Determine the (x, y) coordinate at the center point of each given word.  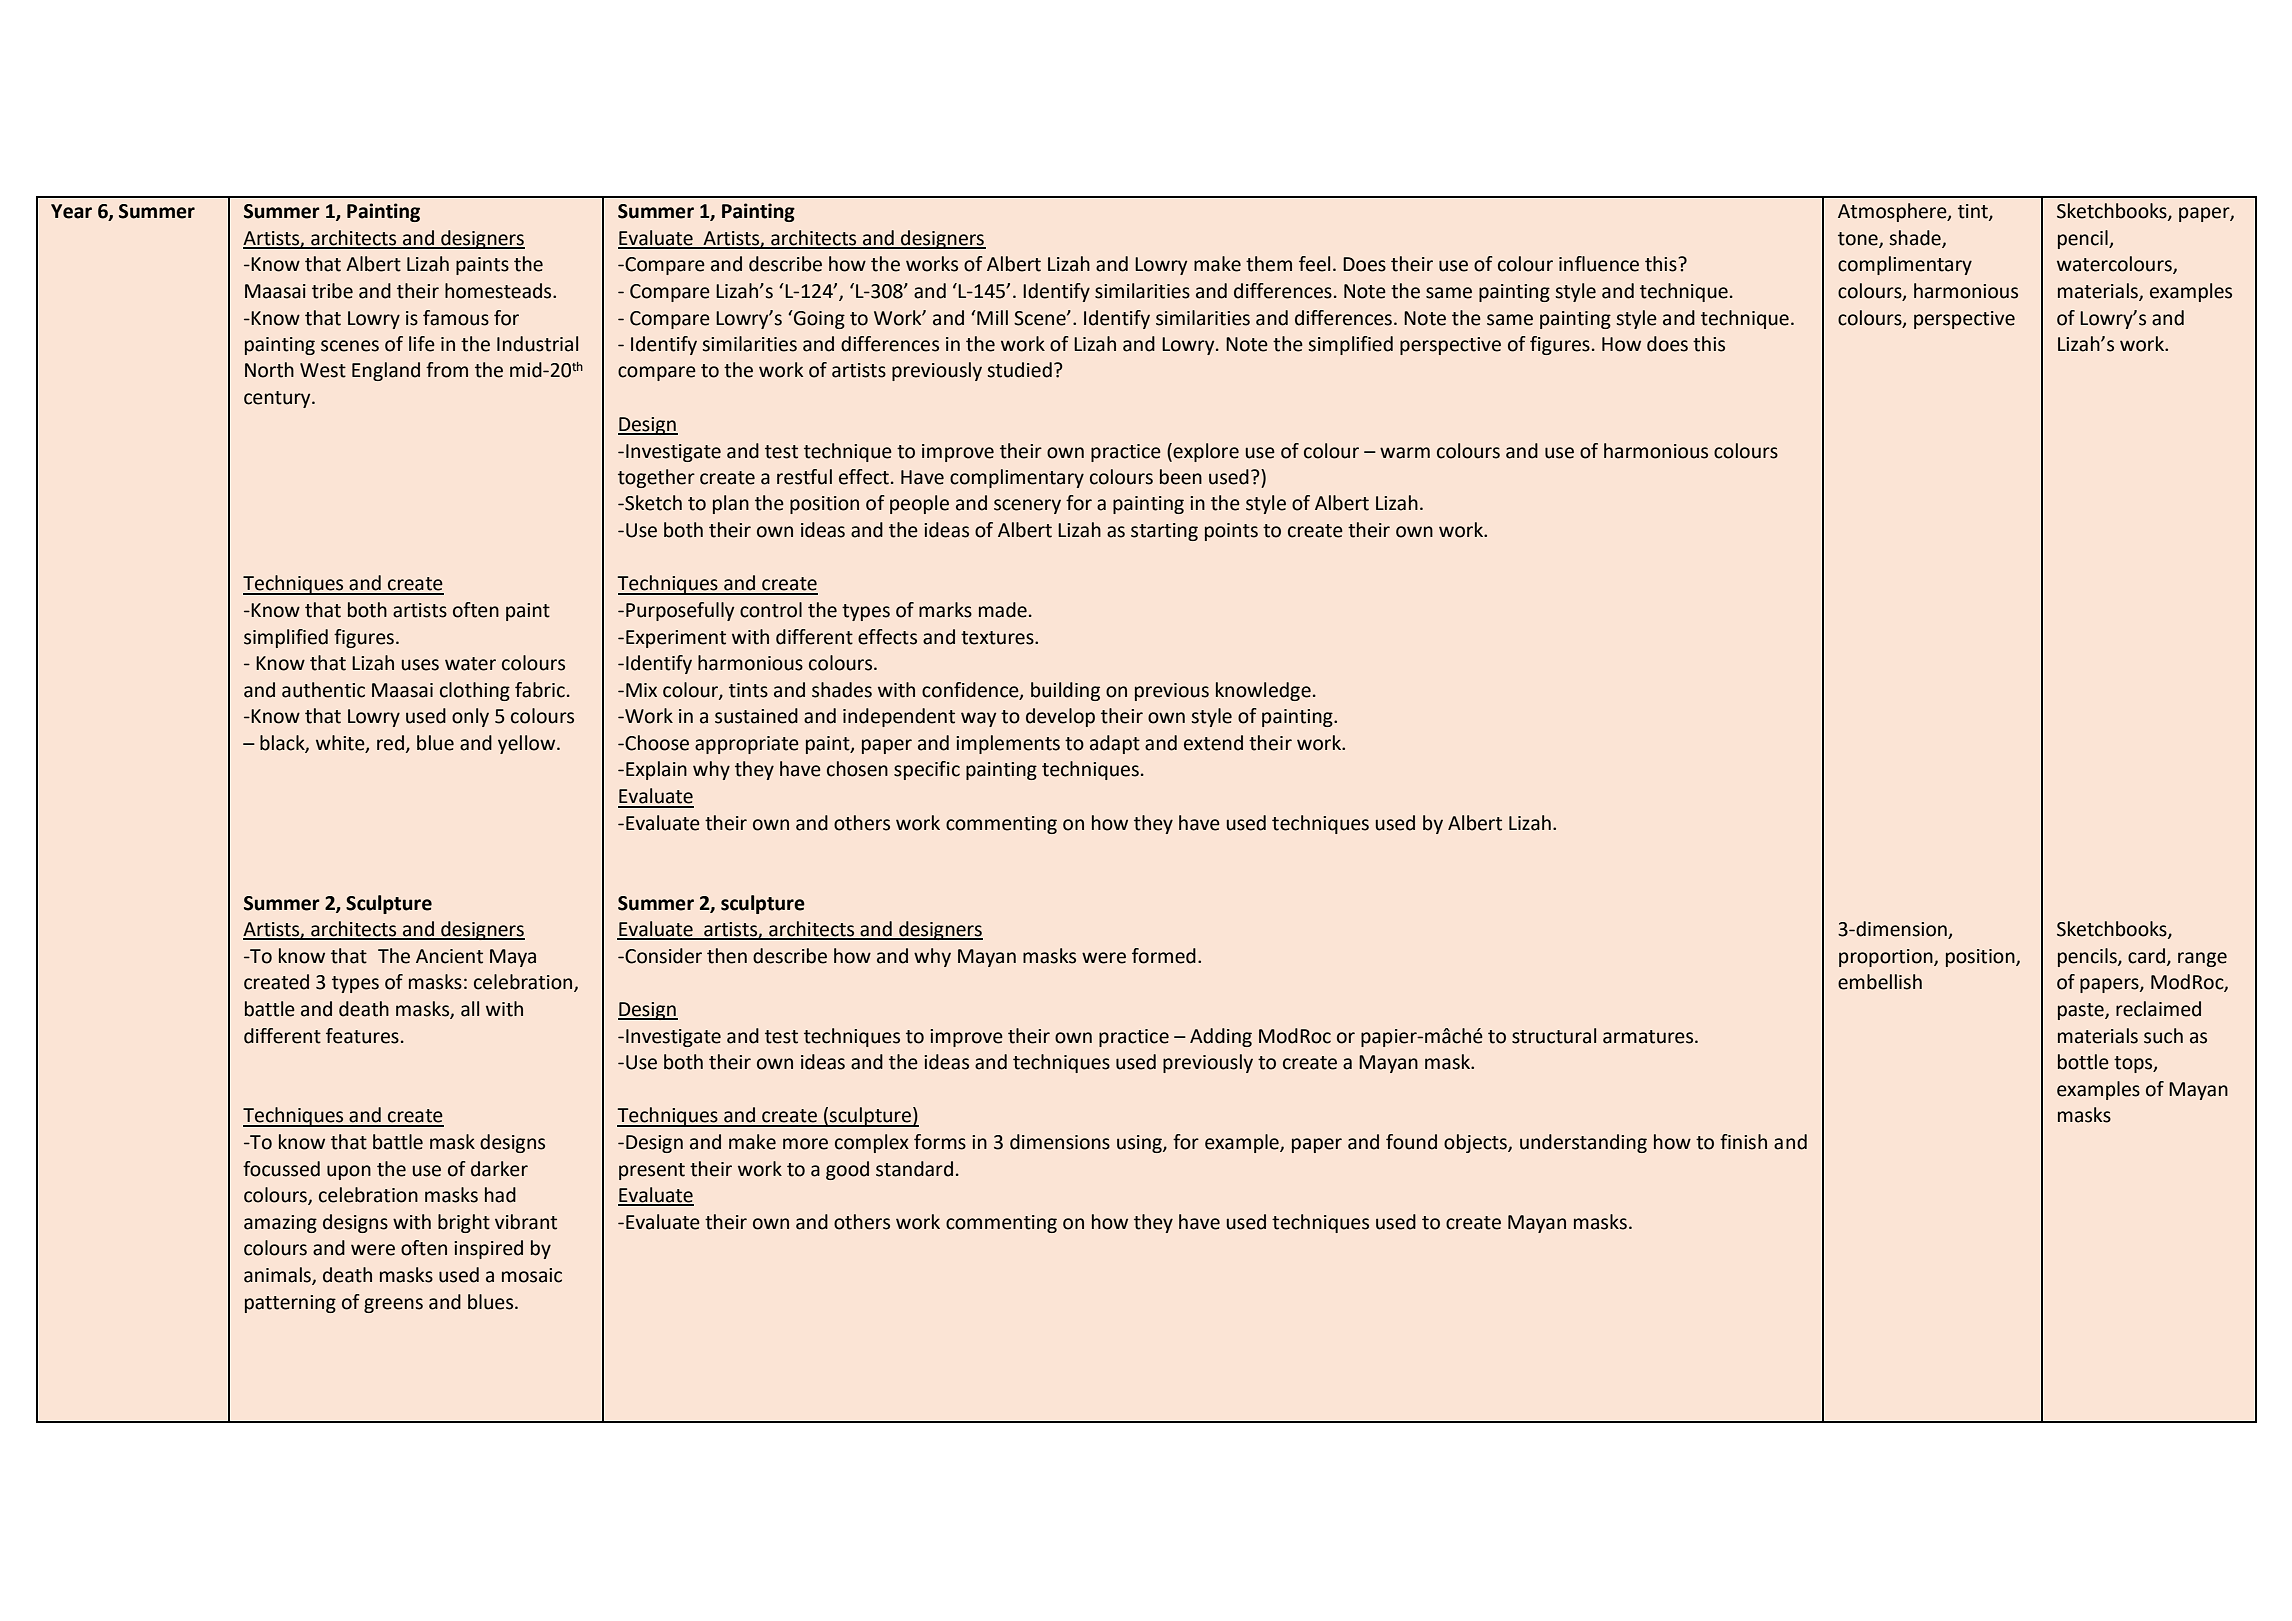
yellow (528, 744)
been (1181, 477)
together (656, 478)
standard (914, 1169)
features (362, 1036)
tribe (332, 291)
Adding (1221, 1037)
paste (2082, 1011)
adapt (1115, 744)
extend (1213, 743)
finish (1743, 1142)
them (1269, 264)
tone (1859, 239)
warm (1405, 453)
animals (278, 1275)
